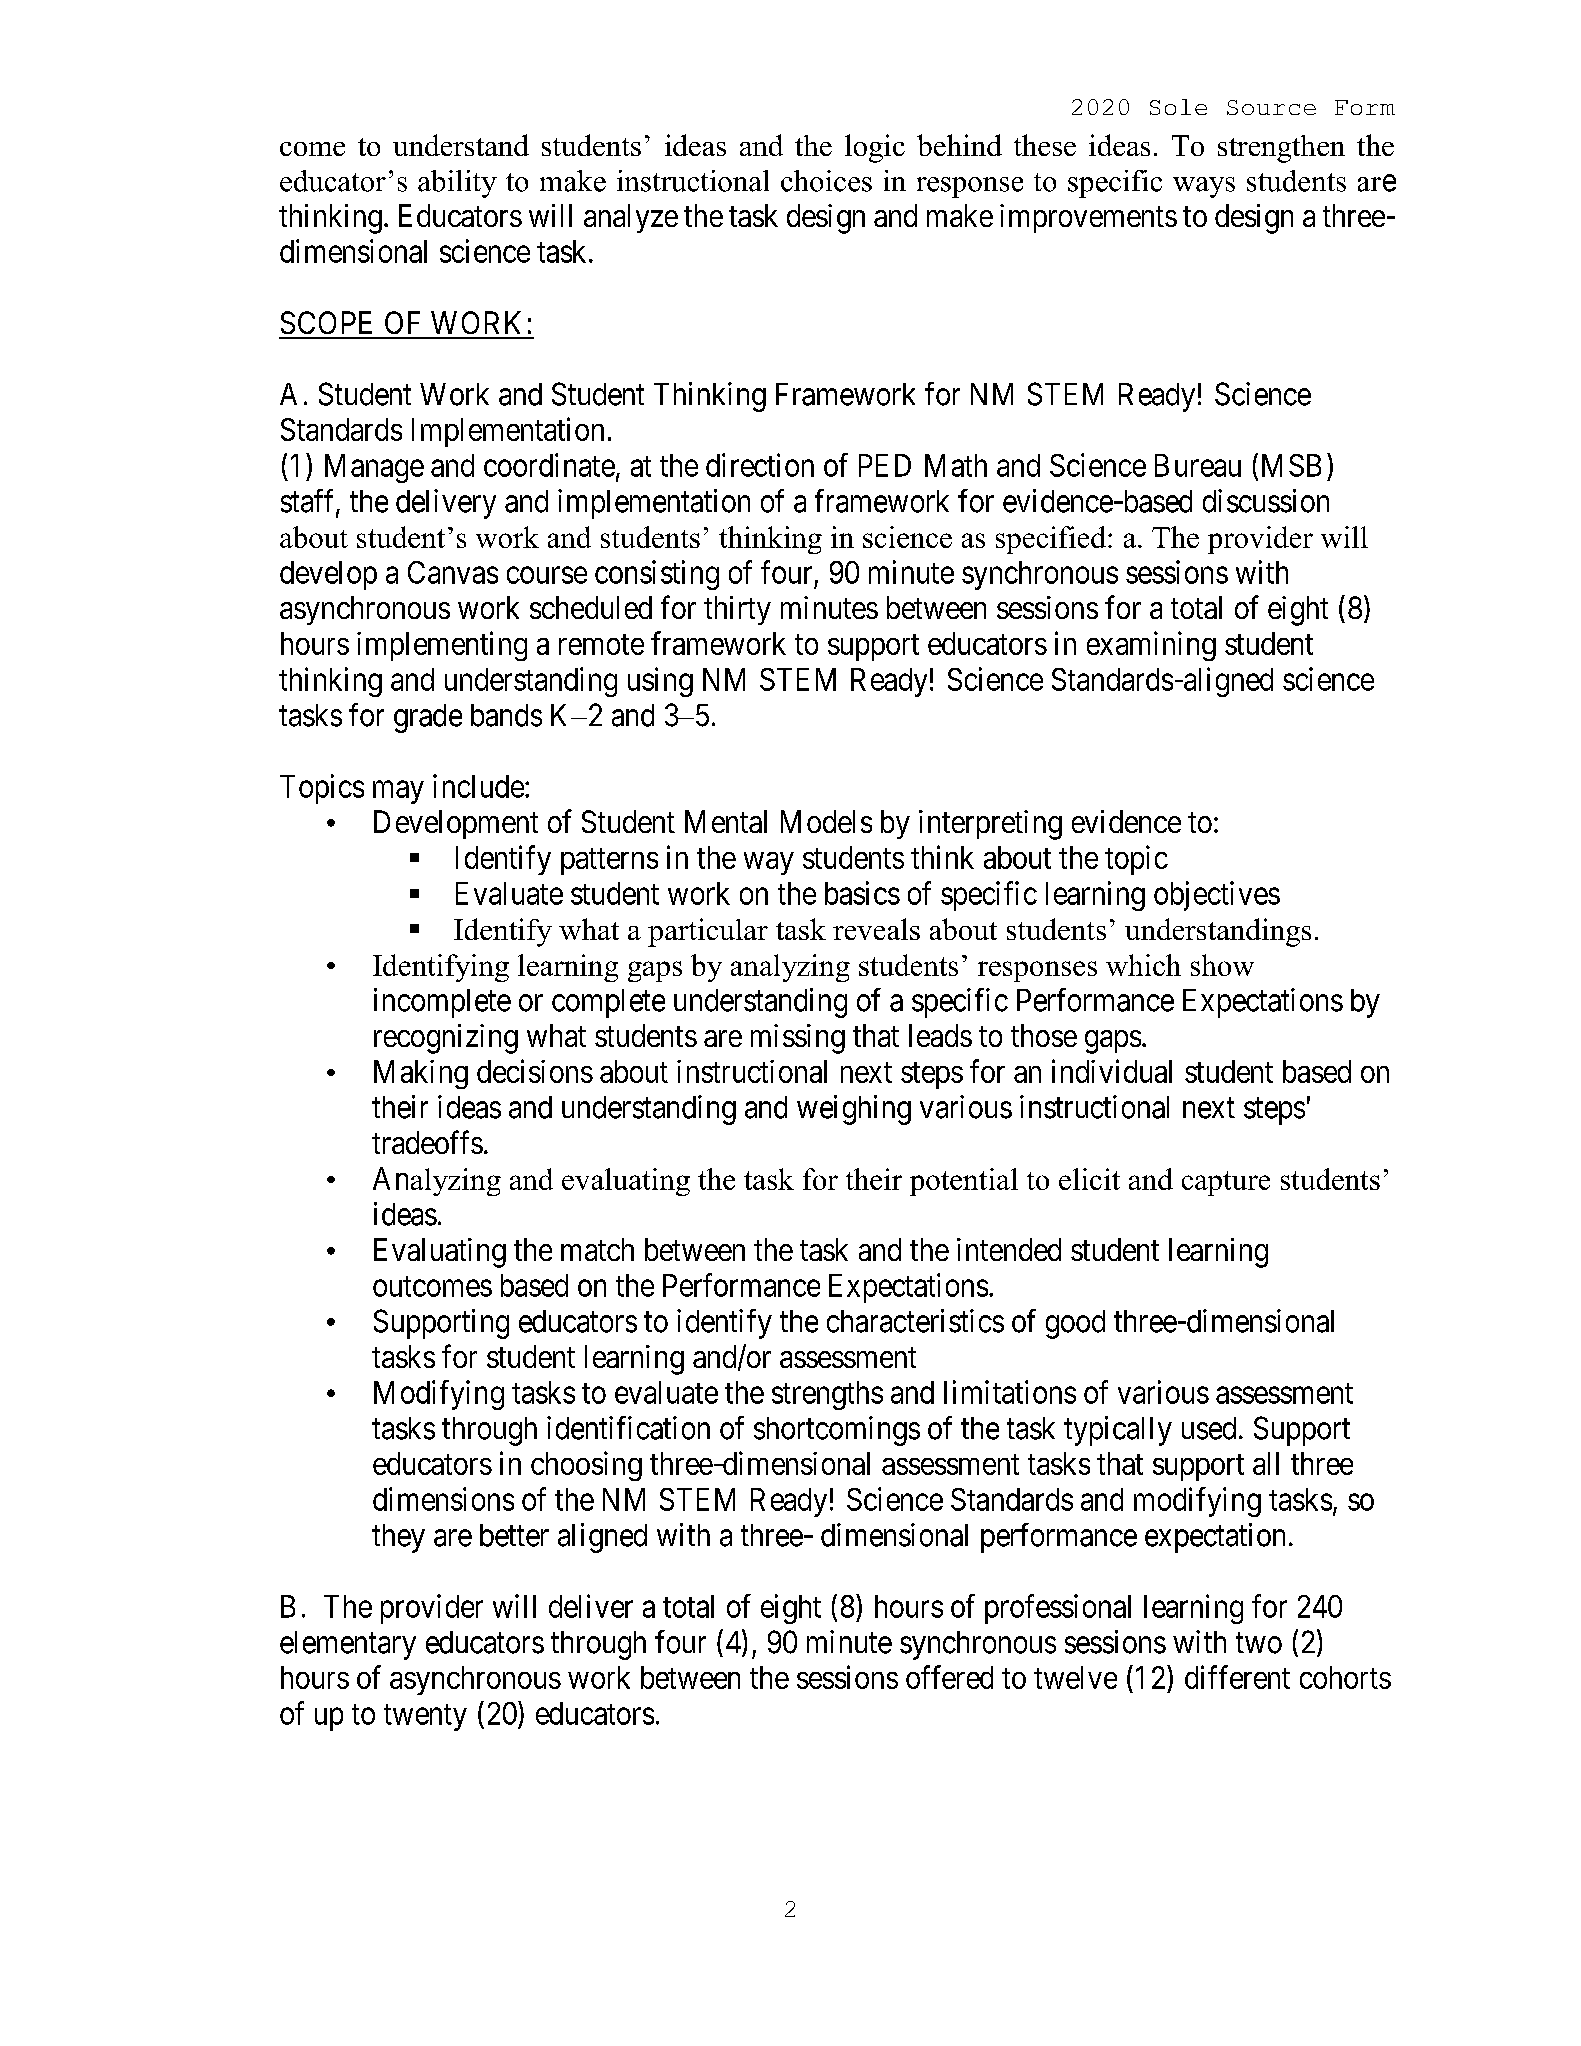  What do you see at coordinates (1204, 187) in the screenshot?
I see `ways` at bounding box center [1204, 187].
